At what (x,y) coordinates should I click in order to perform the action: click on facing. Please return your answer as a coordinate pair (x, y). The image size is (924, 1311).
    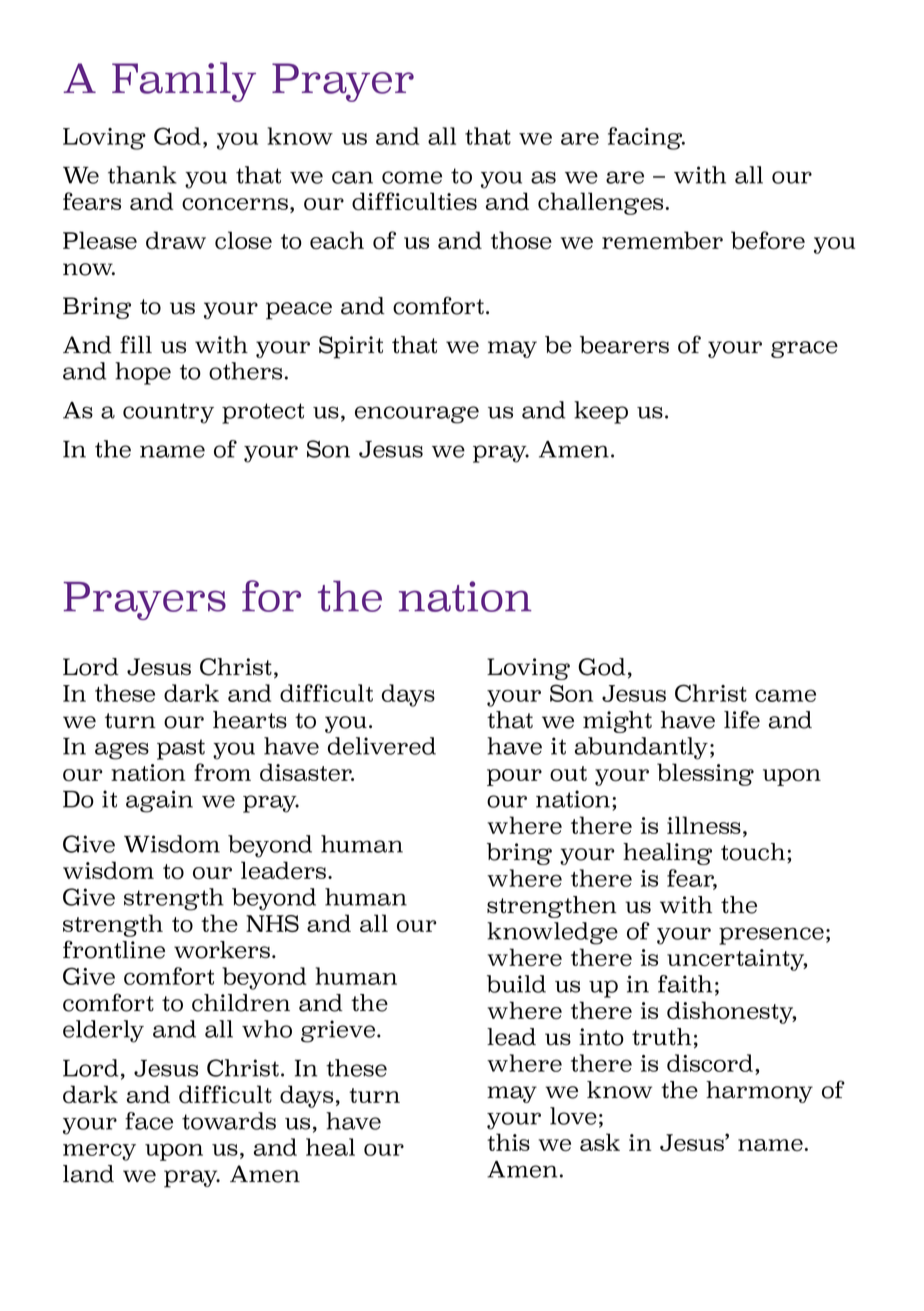
    Looking at the image, I should click on (646, 138).
